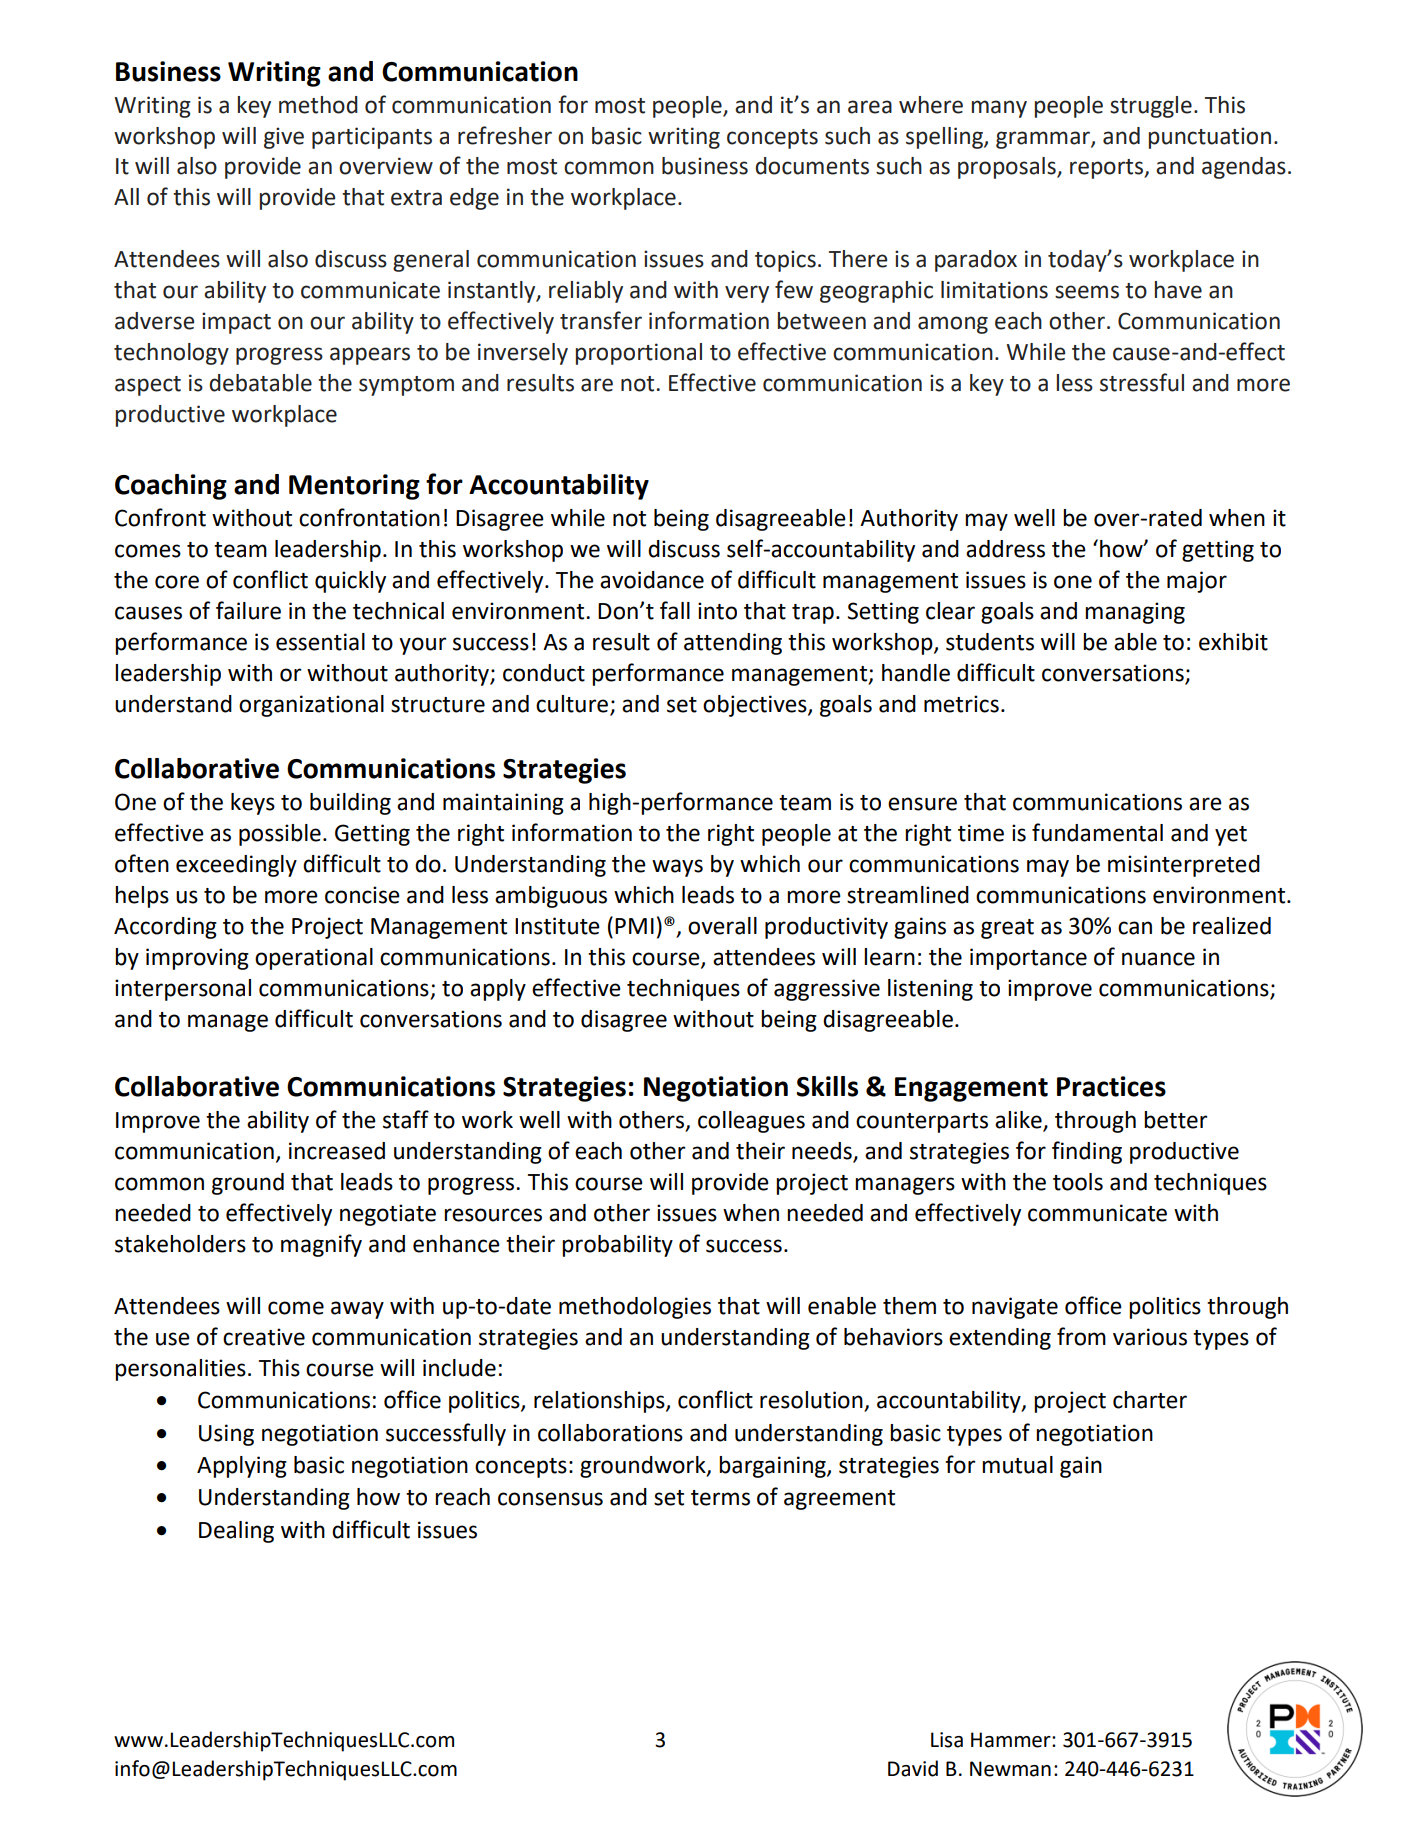  I want to click on grammar, so click(1044, 140).
